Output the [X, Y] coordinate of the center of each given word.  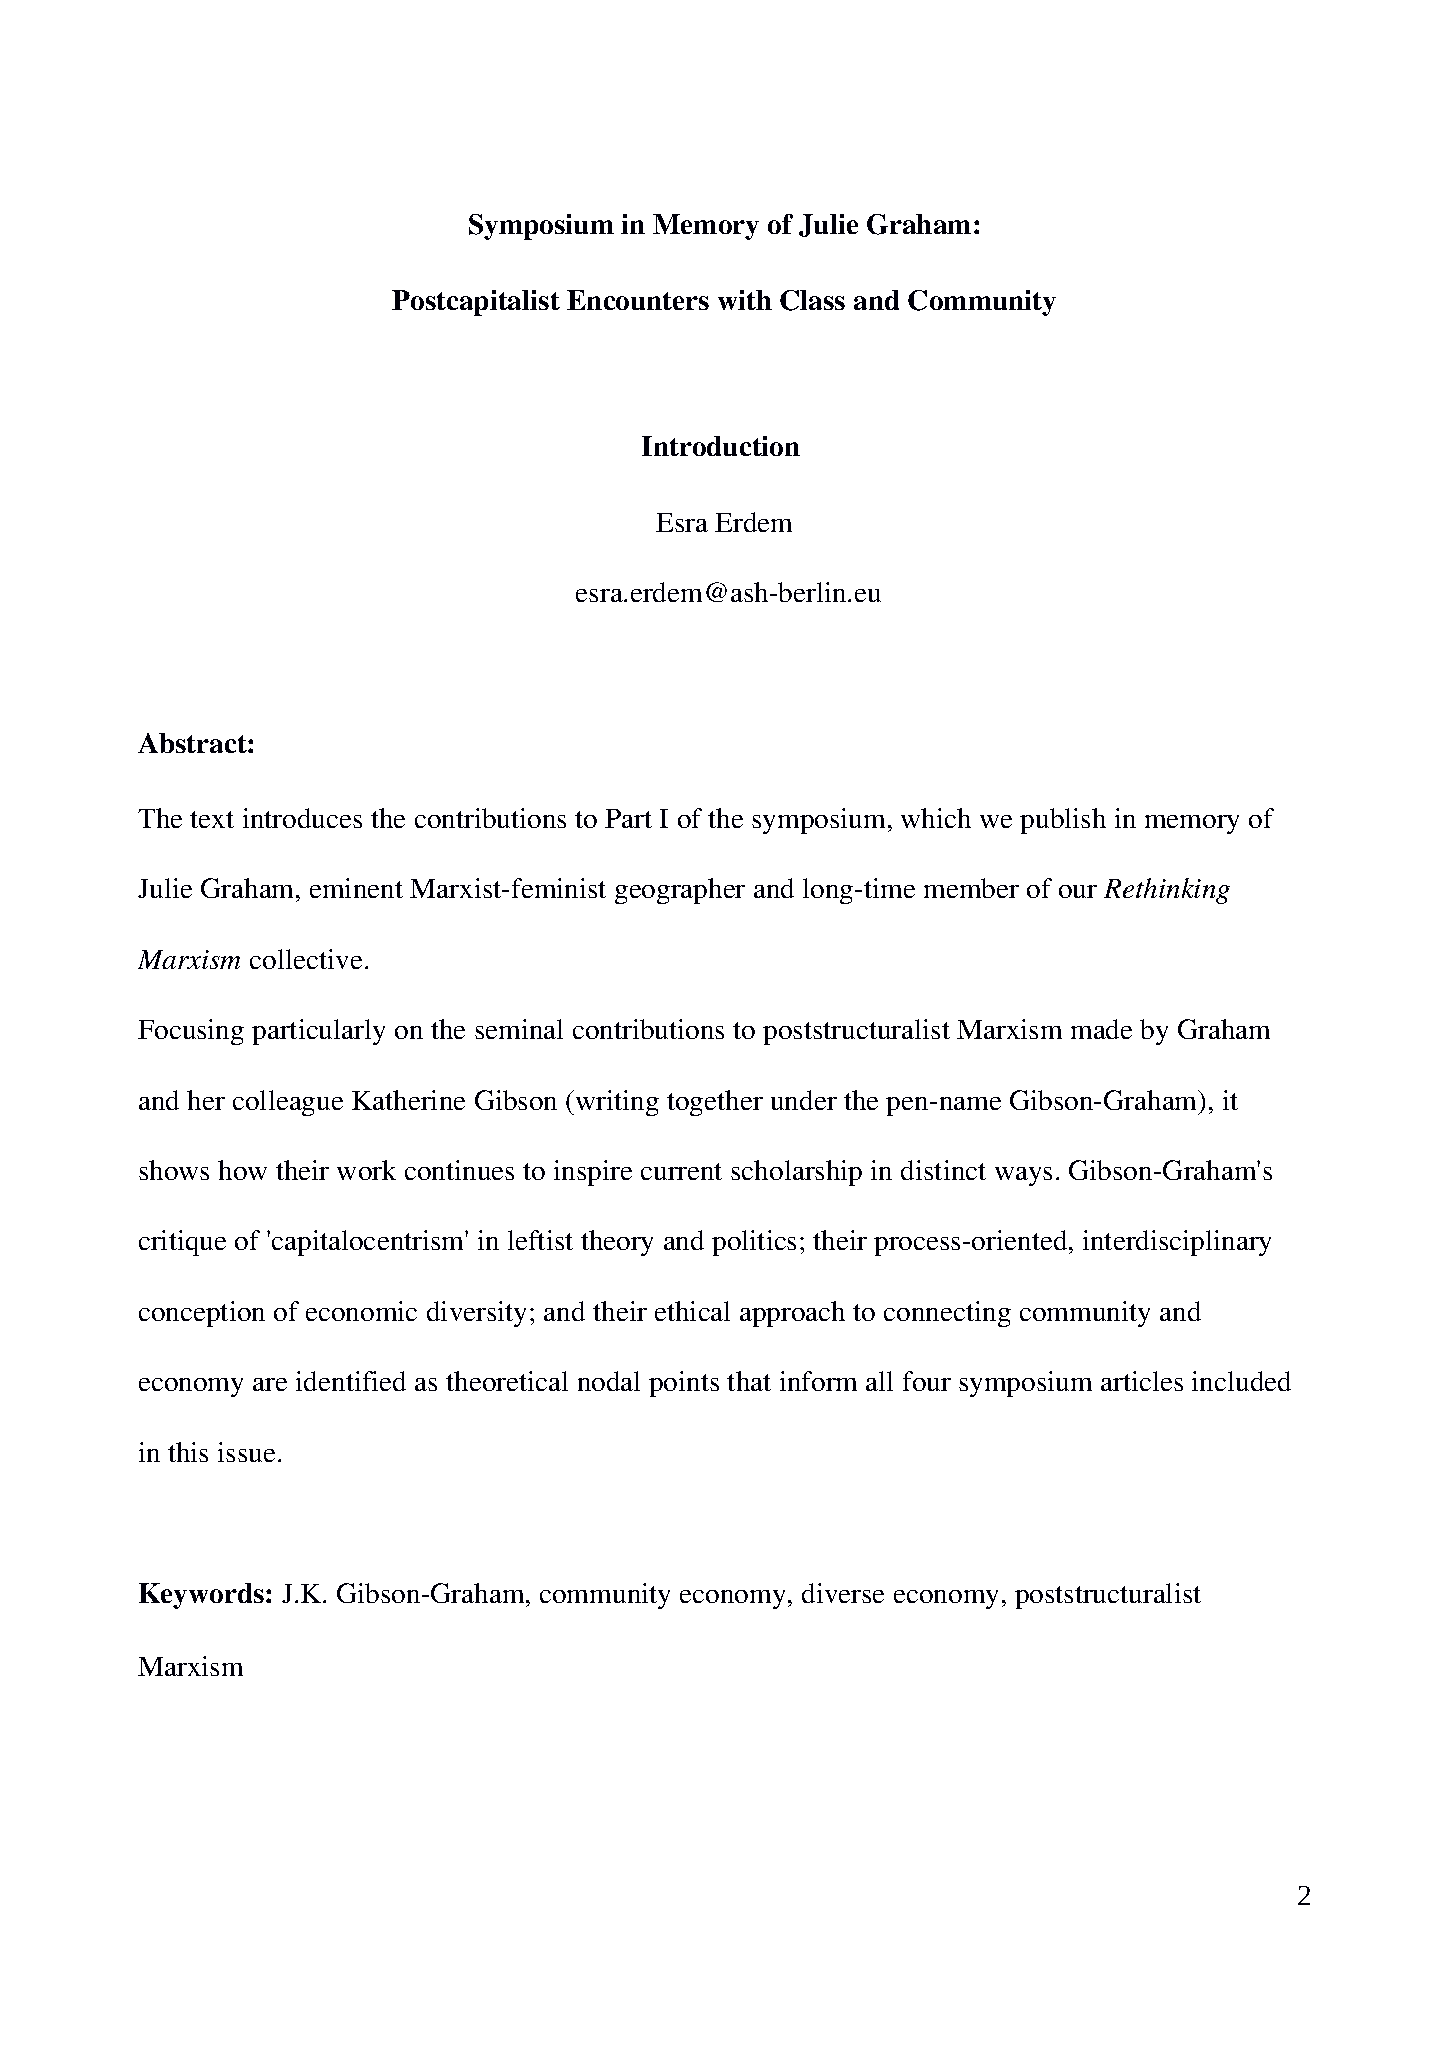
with [745, 300]
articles [1142, 1381]
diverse [843, 1593]
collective [306, 959]
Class [812, 300]
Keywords [201, 1596]
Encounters [638, 300]
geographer [680, 891]
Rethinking [1167, 891]
